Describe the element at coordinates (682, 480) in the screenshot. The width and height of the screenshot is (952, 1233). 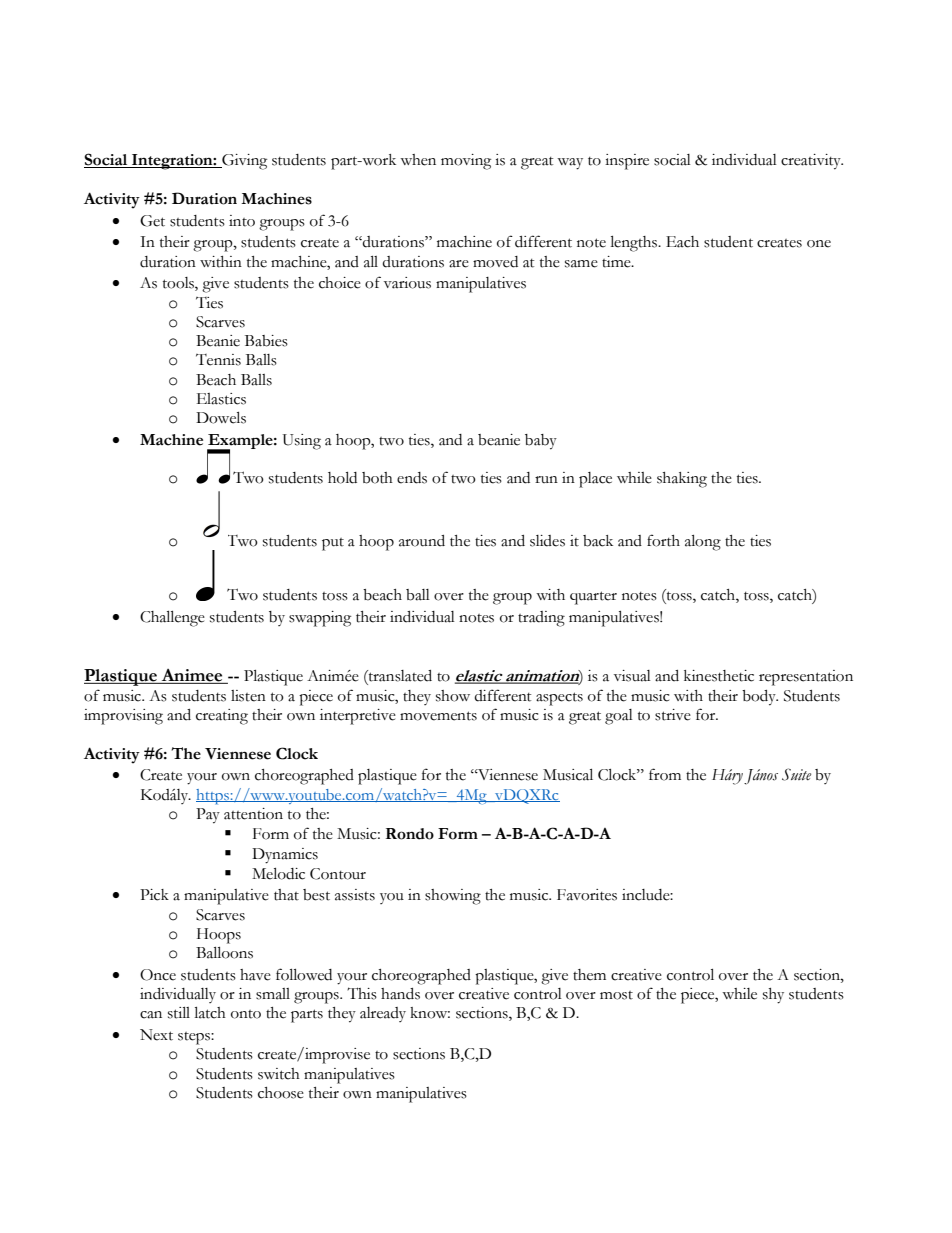
I see `shaking` at that location.
